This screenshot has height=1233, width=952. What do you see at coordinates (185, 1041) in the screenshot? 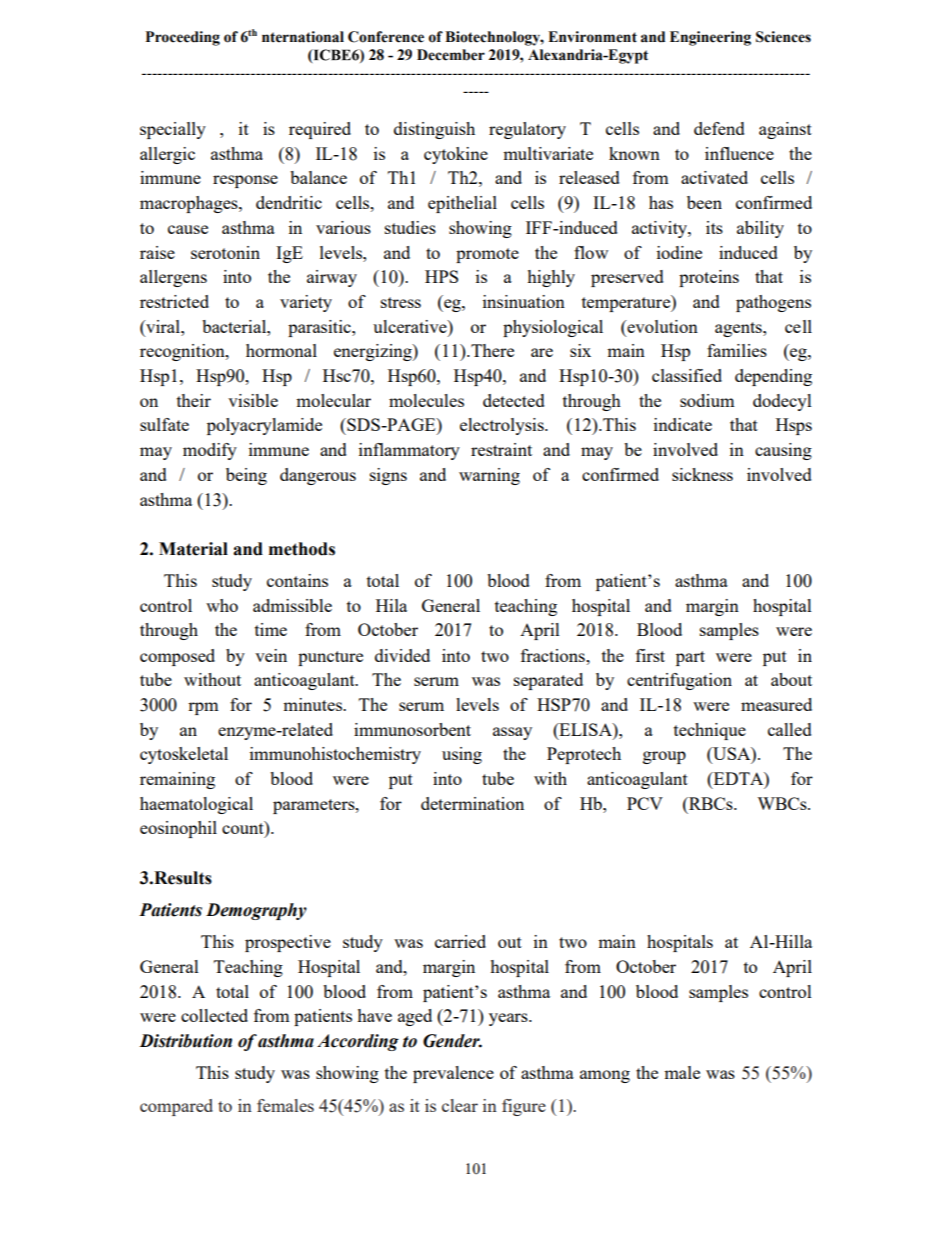
I see `Distribution` at bounding box center [185, 1041].
